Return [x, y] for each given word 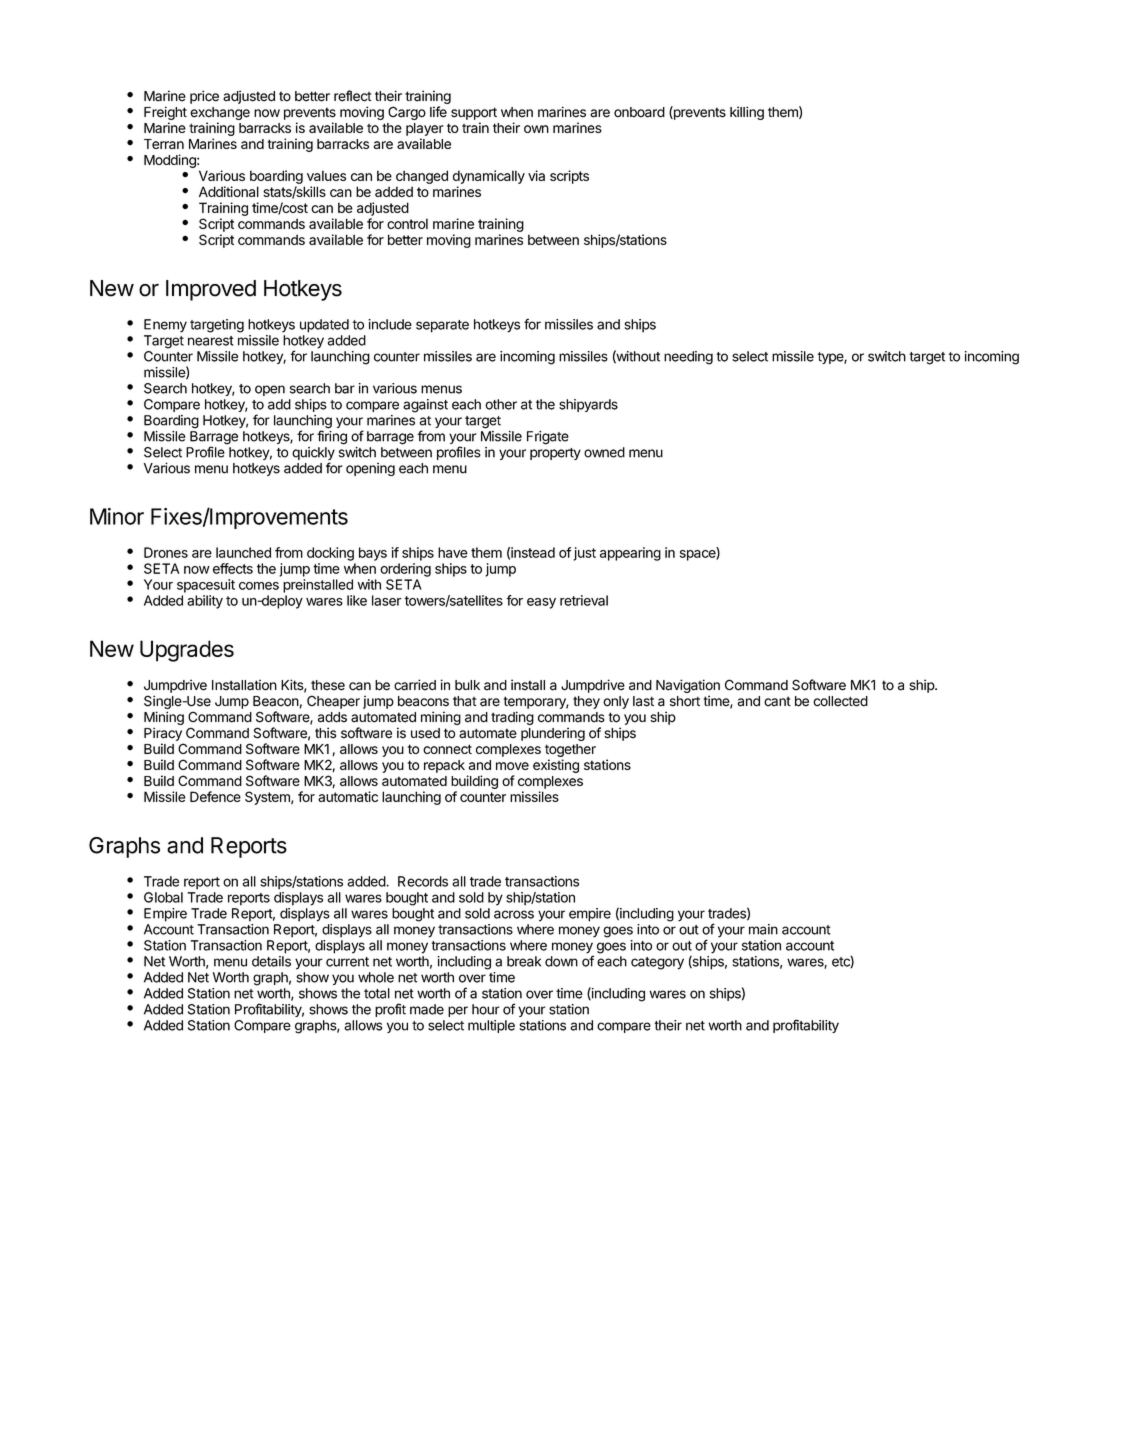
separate [442, 326]
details [271, 961]
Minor [117, 516]
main [763, 929]
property [555, 454]
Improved [211, 290]
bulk [467, 685]
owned [604, 452]
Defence [215, 796]
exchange [220, 113]
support [474, 113]
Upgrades [187, 651]
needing [688, 358]
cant [777, 701]
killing [747, 113]
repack [444, 766]
